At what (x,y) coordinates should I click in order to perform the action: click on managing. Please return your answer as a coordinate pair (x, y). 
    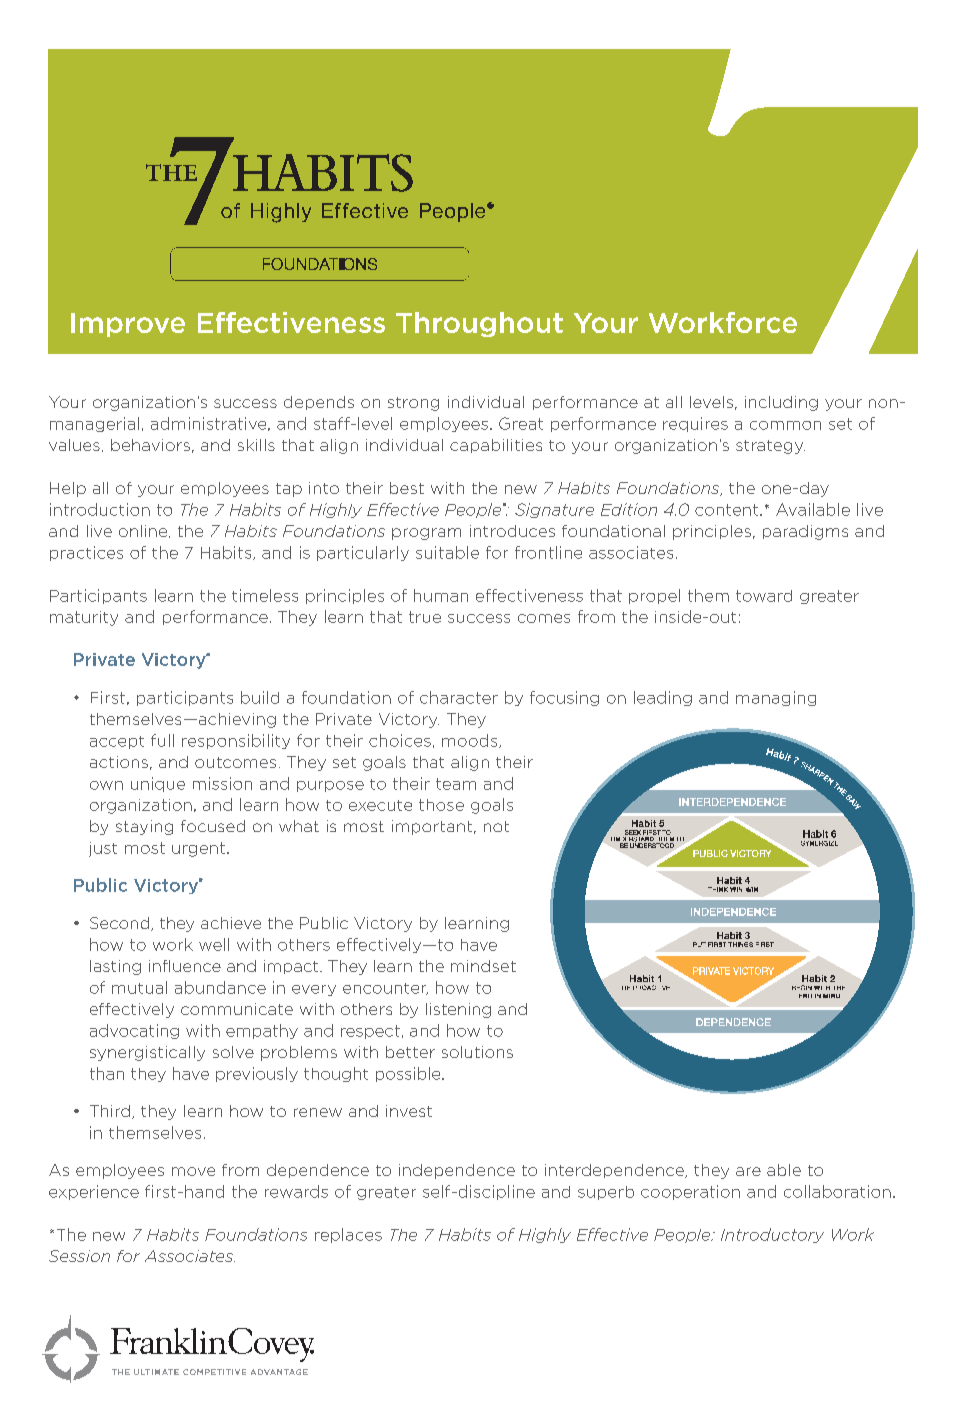
    Looking at the image, I should click on (776, 698).
